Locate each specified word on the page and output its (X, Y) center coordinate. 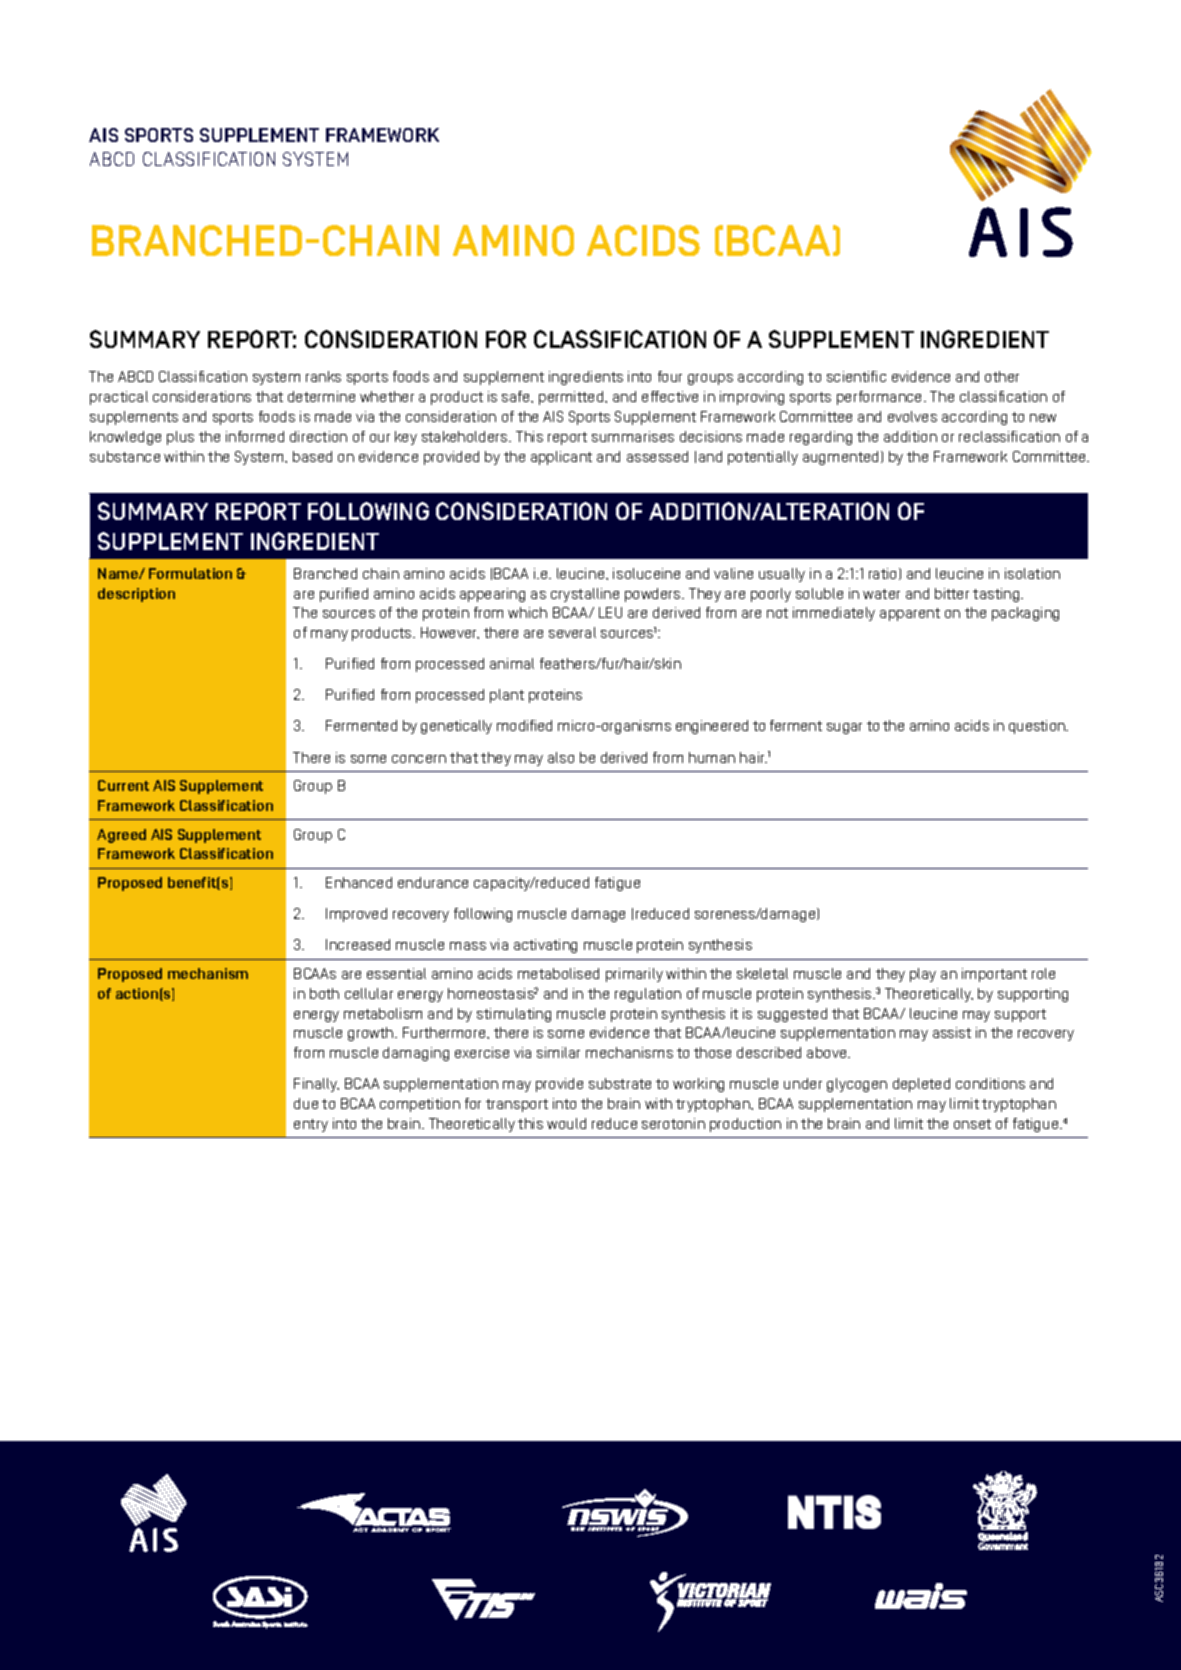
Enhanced (359, 882)
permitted (572, 398)
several (572, 632)
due (306, 1103)
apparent (910, 614)
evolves (912, 416)
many (329, 635)
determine (321, 396)
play (923, 975)
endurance (433, 882)
